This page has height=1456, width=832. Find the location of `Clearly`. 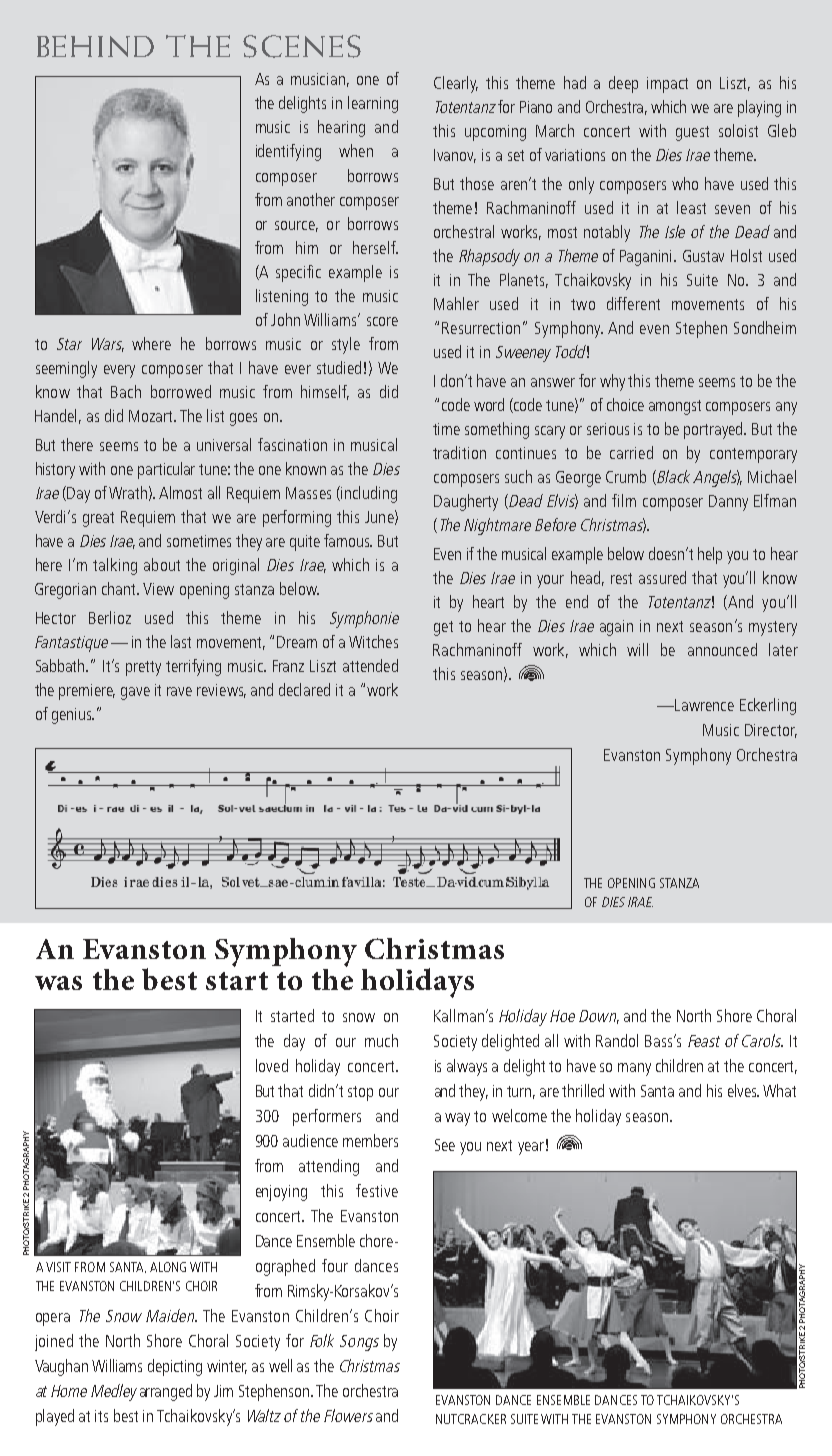

Clearly is located at coordinates (456, 84).
